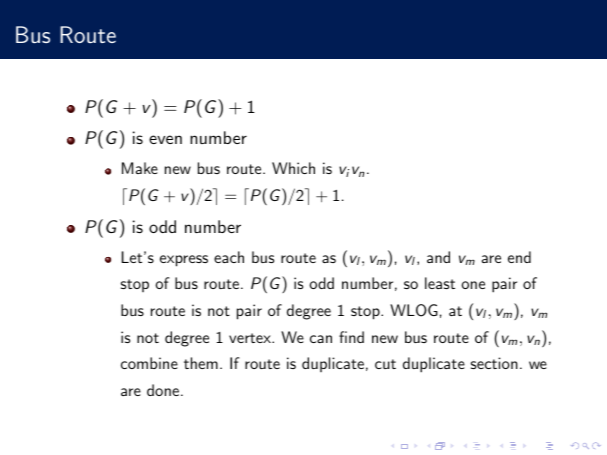  I want to click on vertex, so click(251, 338).
